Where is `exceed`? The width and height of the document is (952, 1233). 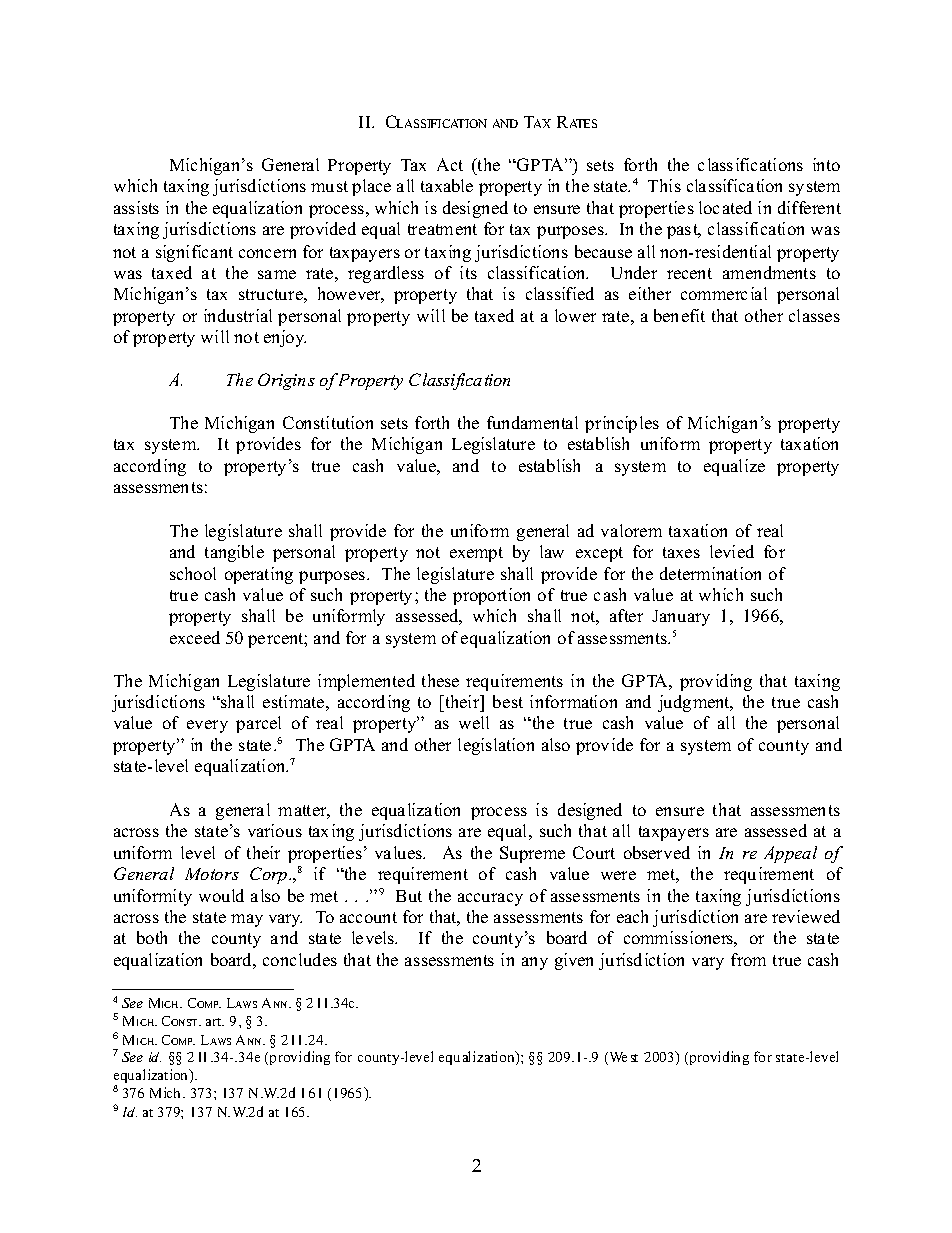
exceed is located at coordinates (195, 637).
